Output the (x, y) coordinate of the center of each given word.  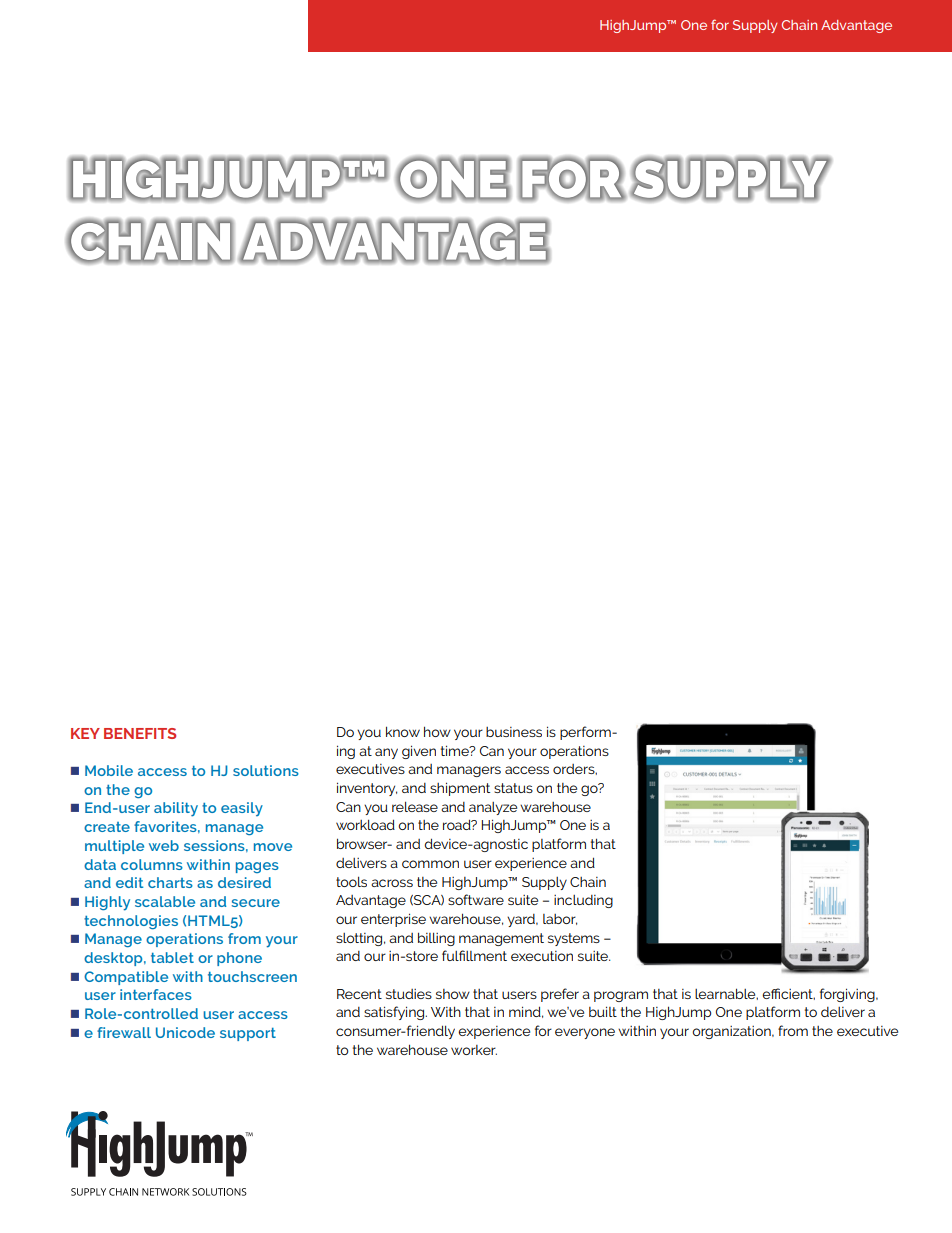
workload (365, 824)
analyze (493, 808)
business (514, 732)
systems (574, 939)
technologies (131, 922)
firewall (124, 1032)
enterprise (393, 920)
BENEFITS (140, 733)
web (164, 845)
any (386, 753)
